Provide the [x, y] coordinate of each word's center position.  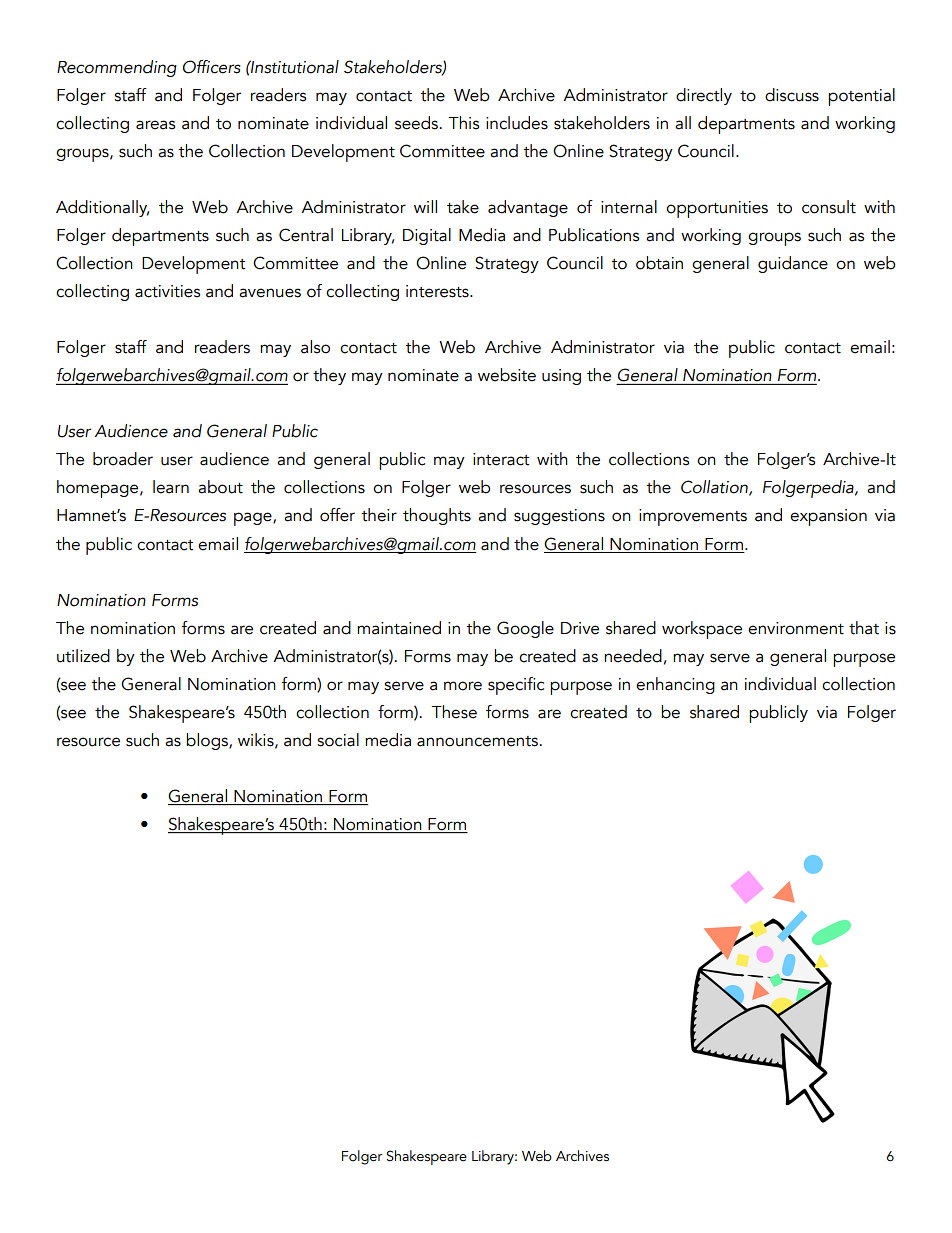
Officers [212, 67]
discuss [792, 95]
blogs [208, 741]
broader [123, 459]
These [454, 712]
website [507, 375]
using [561, 377]
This [463, 123]
